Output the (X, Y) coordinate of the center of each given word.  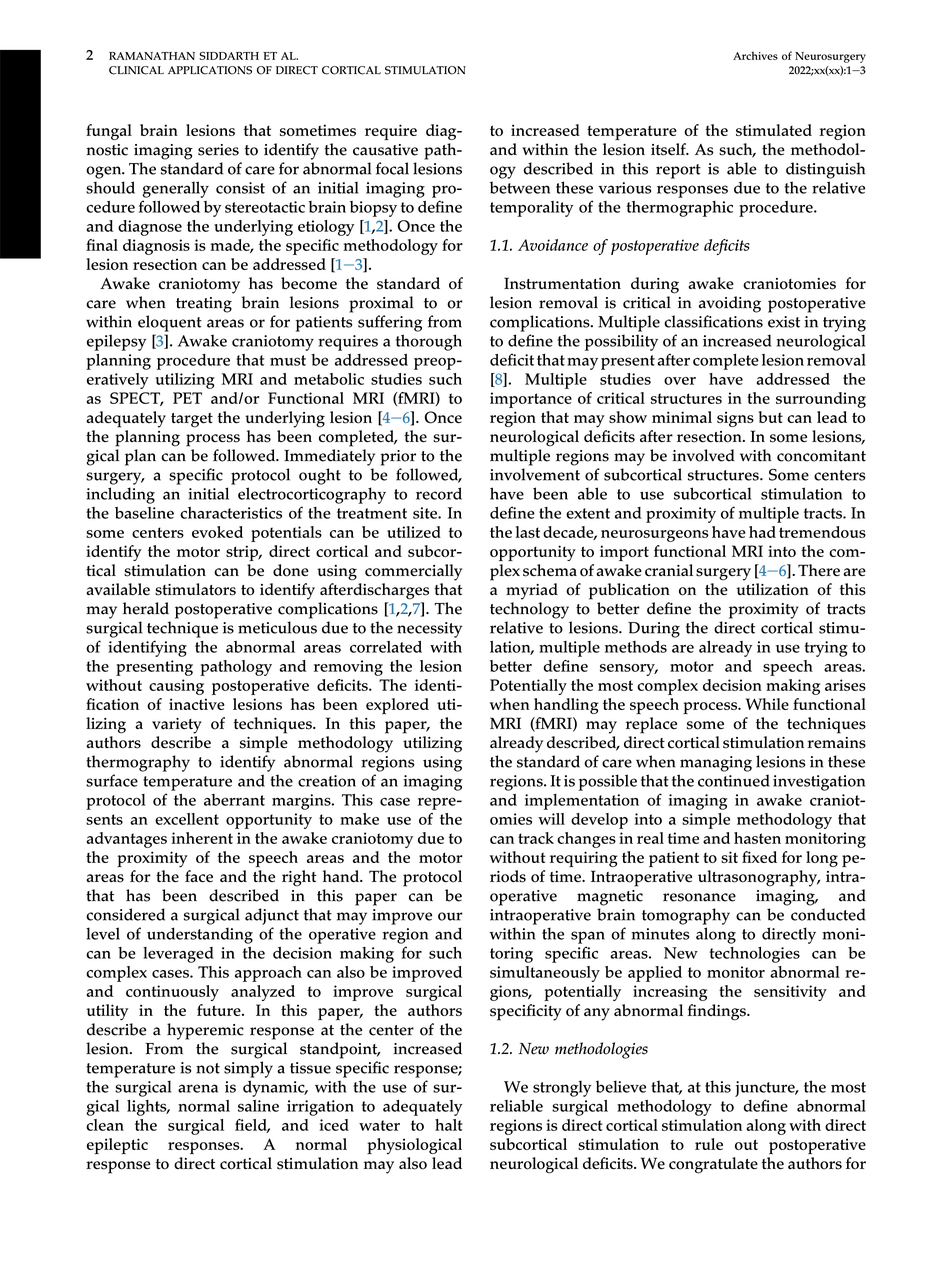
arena (198, 1088)
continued (734, 780)
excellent (187, 819)
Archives (755, 55)
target (192, 420)
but (771, 417)
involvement (535, 474)
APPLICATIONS (210, 70)
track (536, 838)
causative (385, 150)
